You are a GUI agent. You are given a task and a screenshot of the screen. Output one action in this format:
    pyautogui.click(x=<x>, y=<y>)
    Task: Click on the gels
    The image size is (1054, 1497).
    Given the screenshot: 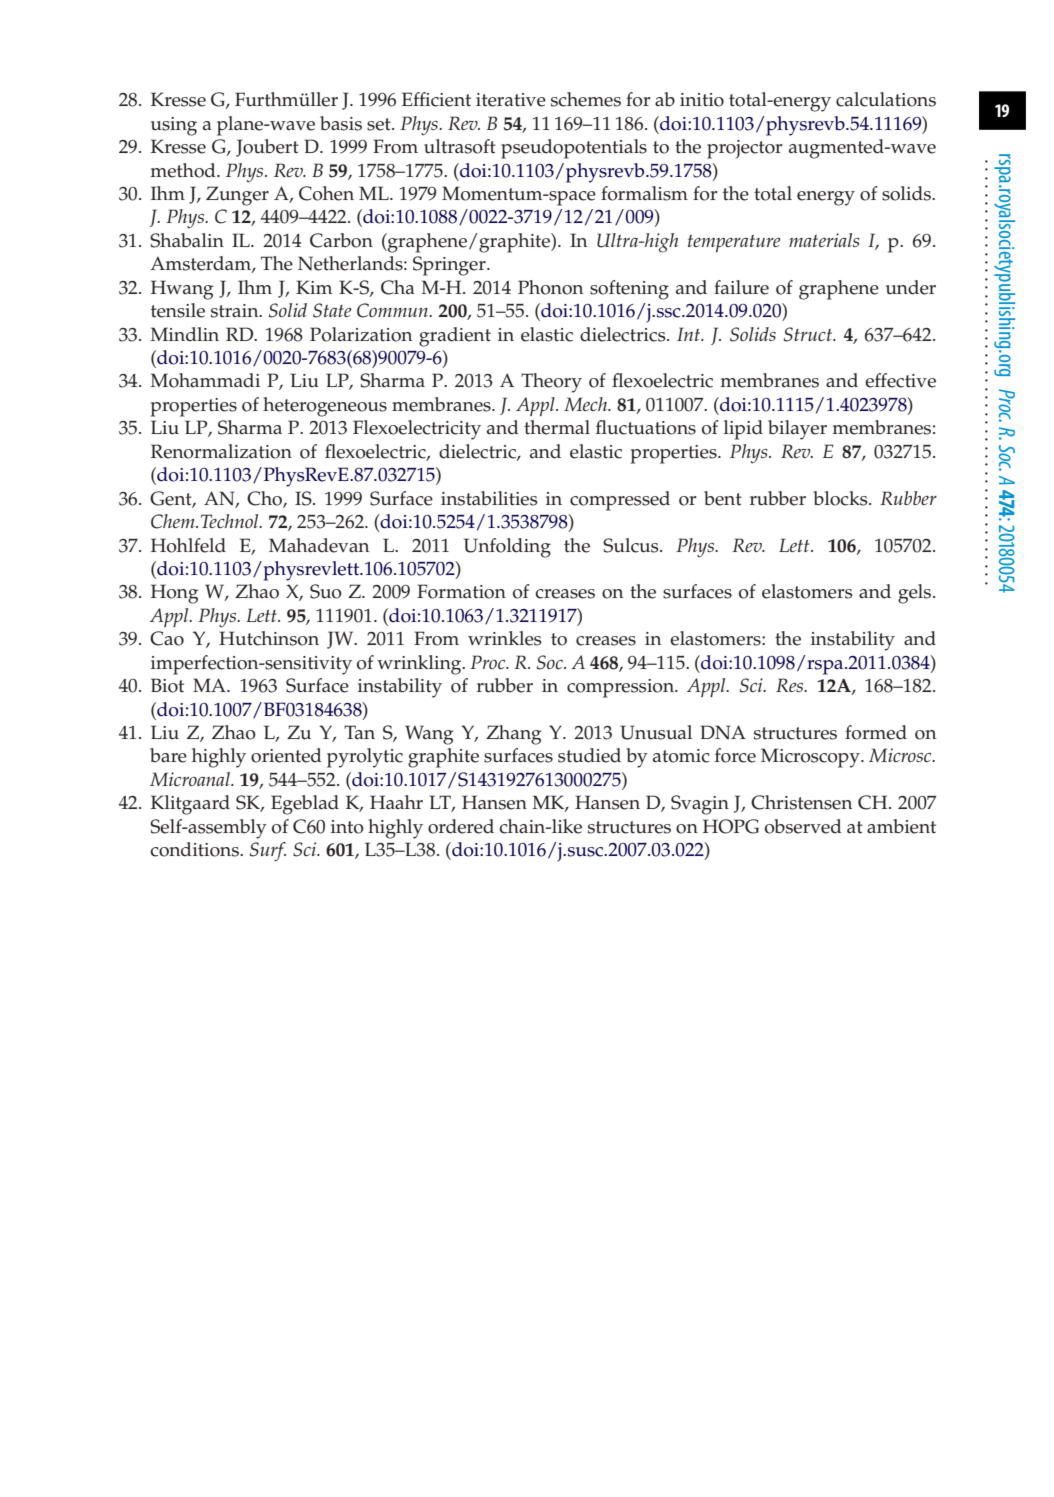 What is the action you would take?
    pyautogui.click(x=916, y=594)
